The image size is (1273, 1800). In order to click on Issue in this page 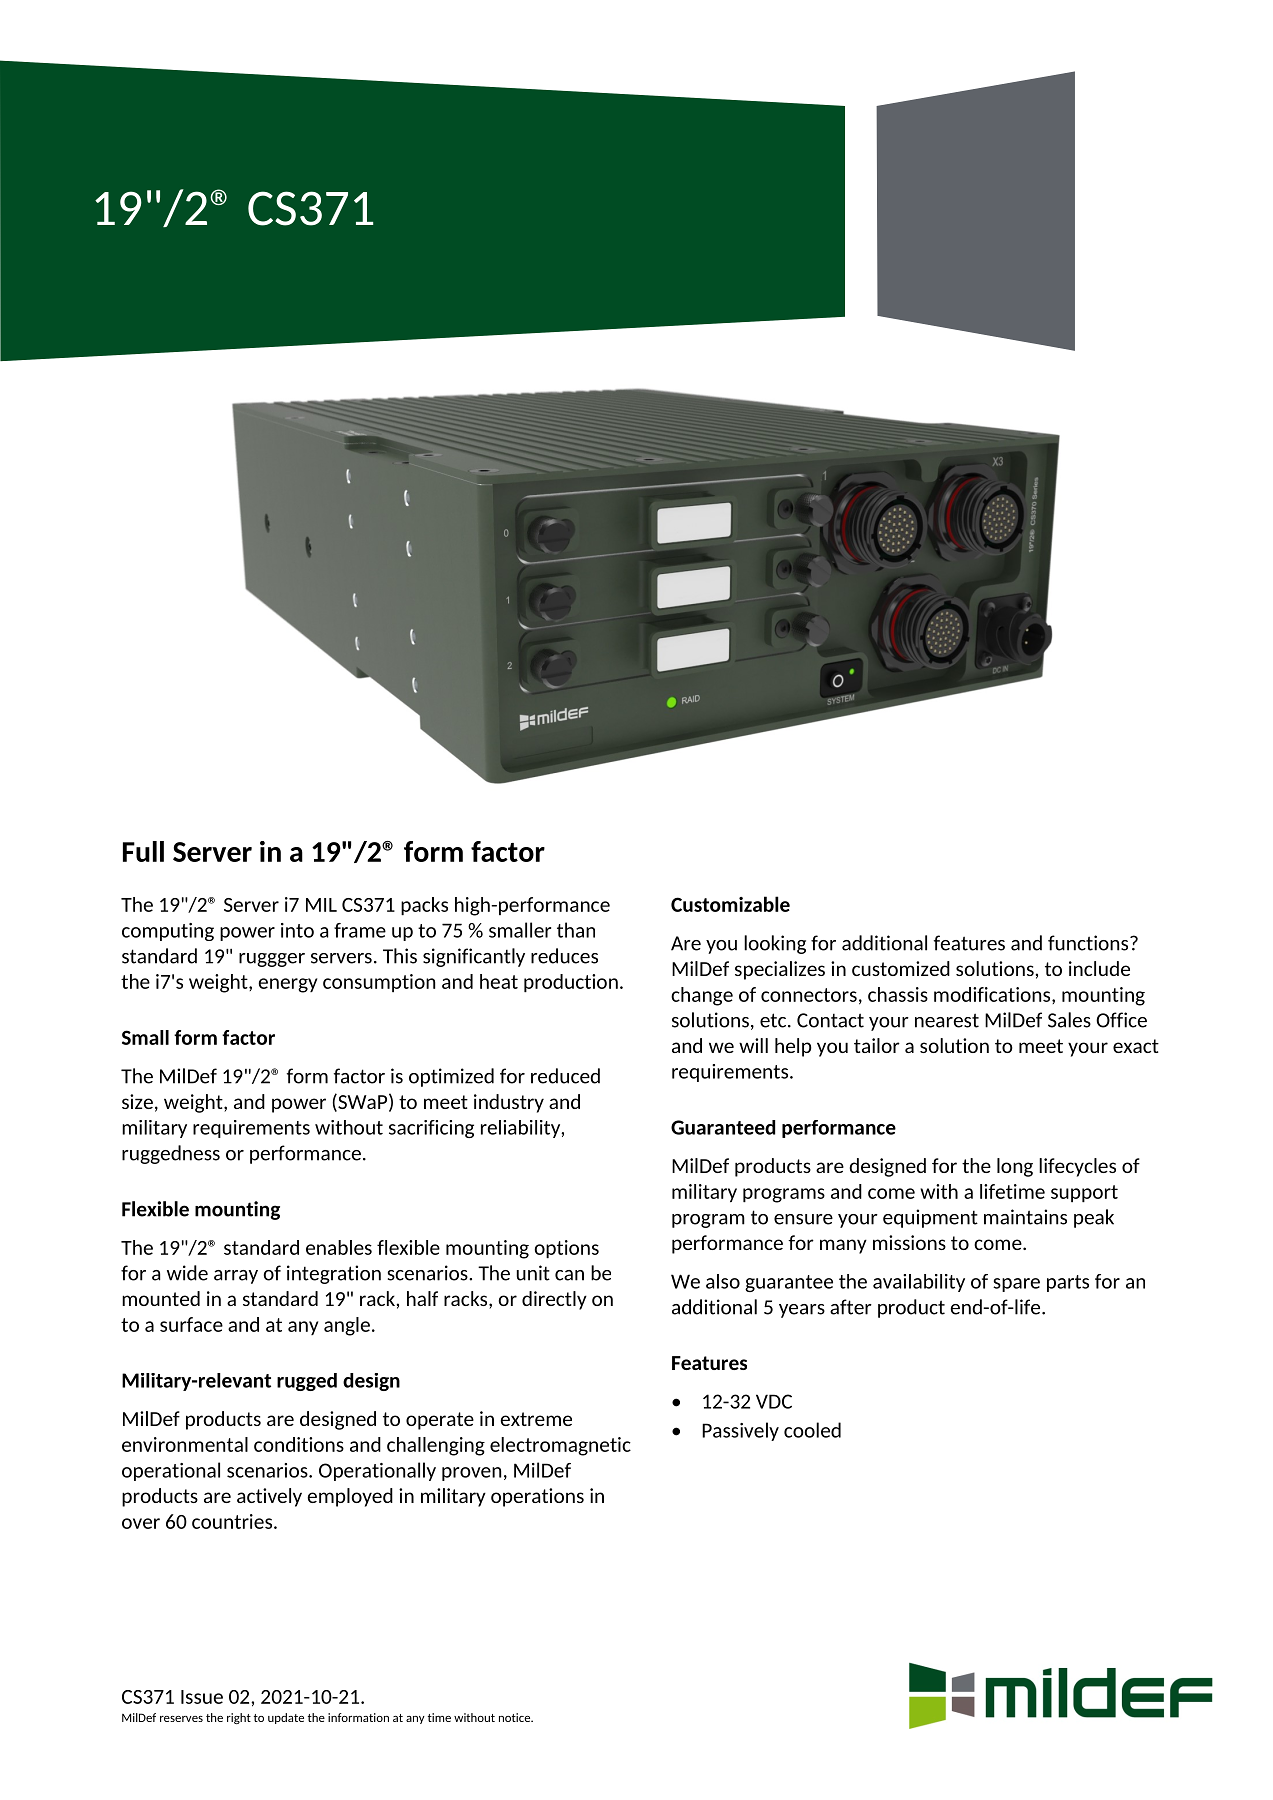, I will do `click(202, 1697)`.
